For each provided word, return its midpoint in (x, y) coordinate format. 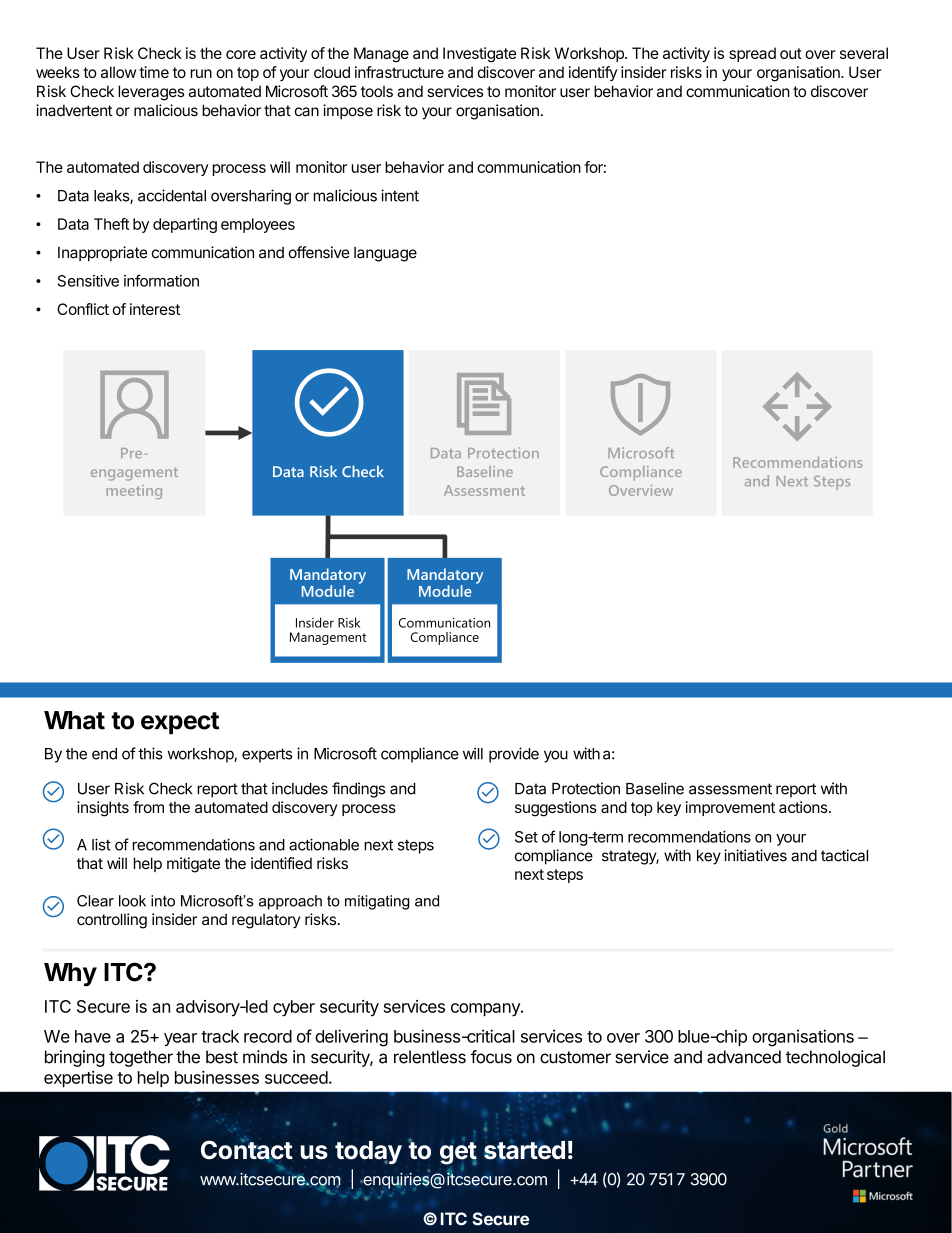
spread (752, 54)
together (141, 1058)
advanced (744, 1057)
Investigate (480, 55)
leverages (151, 93)
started (524, 1150)
